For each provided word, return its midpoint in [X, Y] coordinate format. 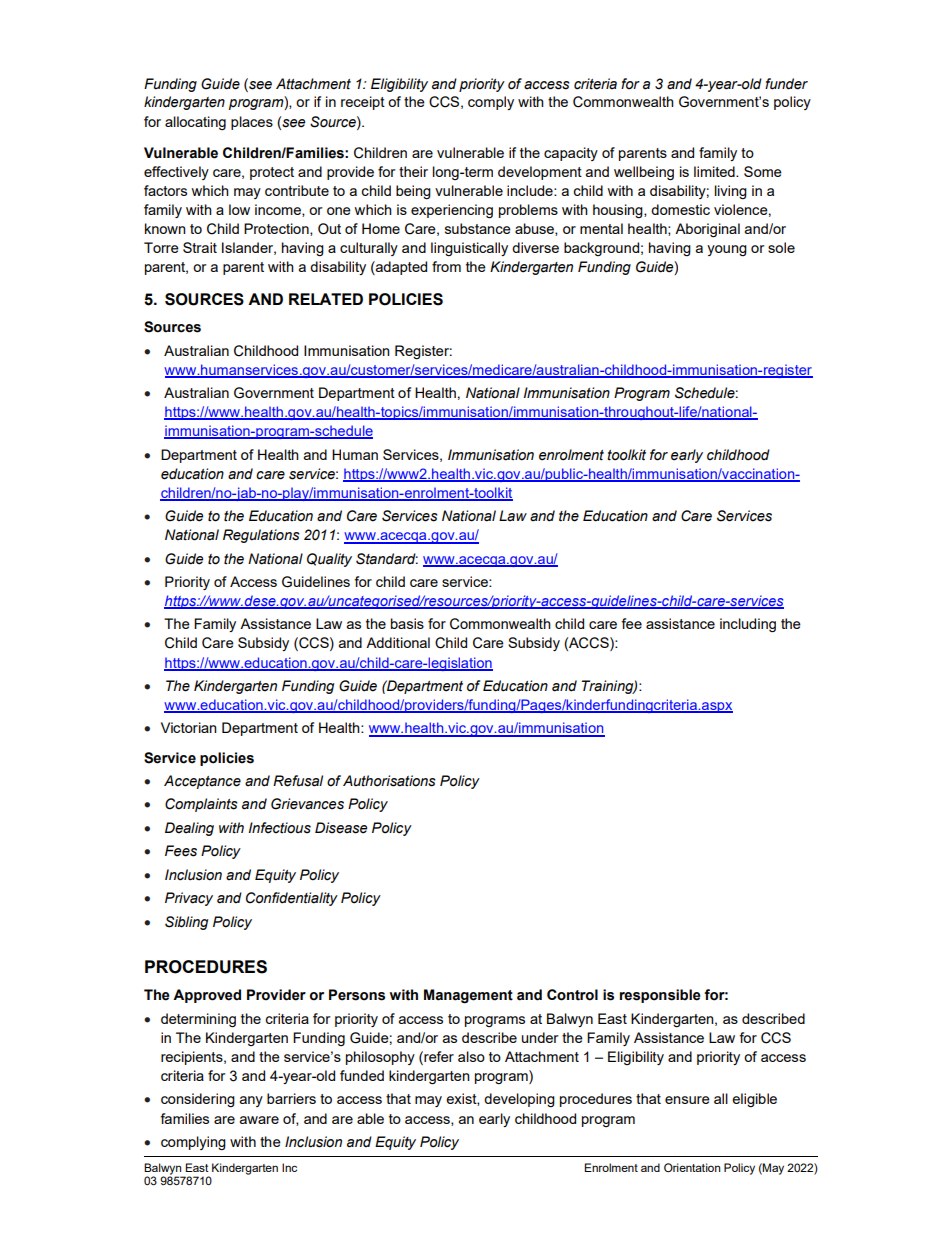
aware [259, 1120]
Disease [341, 828]
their [413, 171]
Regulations [261, 536]
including [748, 625]
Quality [329, 560]
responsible [660, 996]
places [252, 123]
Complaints [201, 805]
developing [519, 1100]
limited [715, 171]
